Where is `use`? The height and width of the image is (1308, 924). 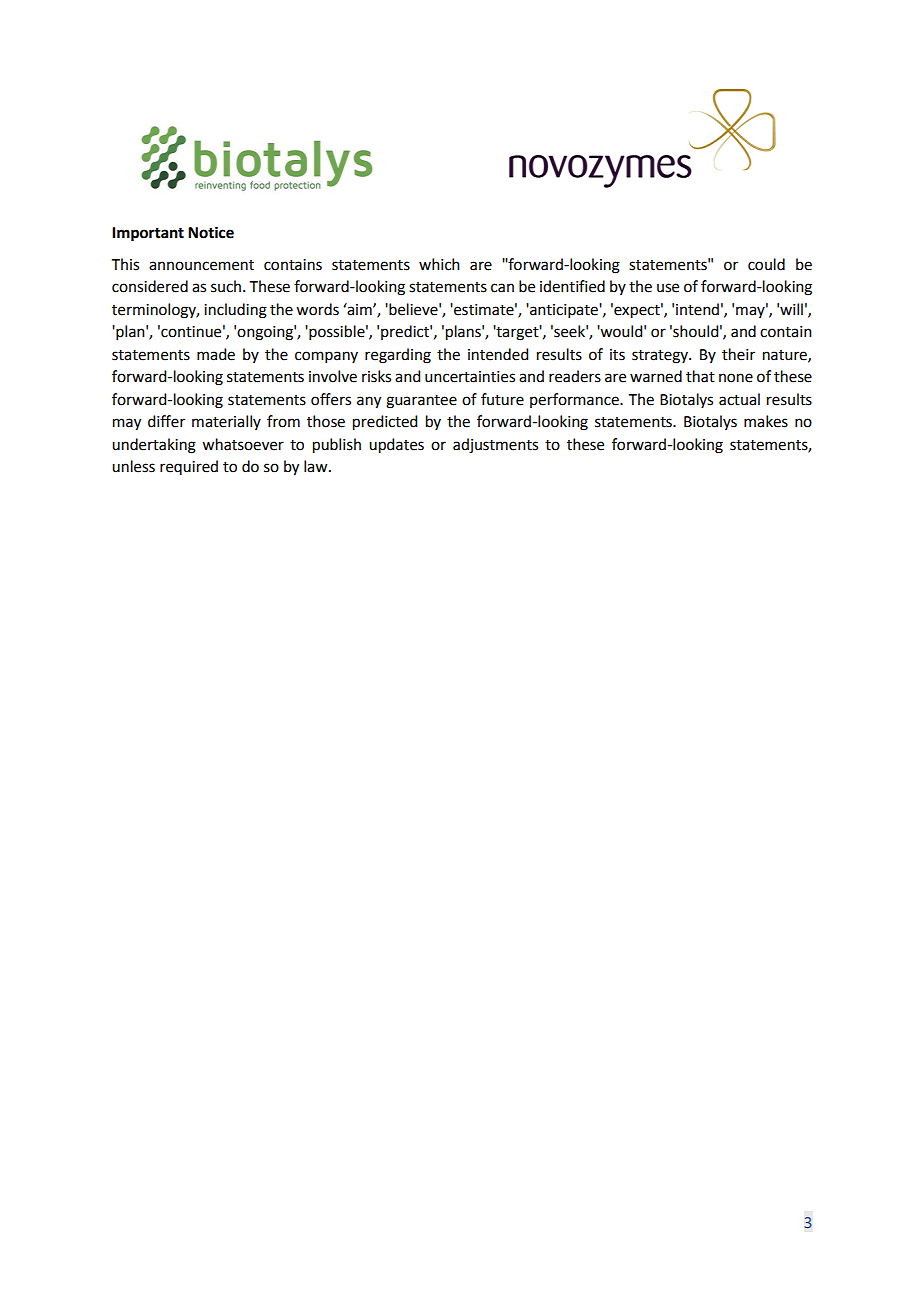 use is located at coordinates (668, 288).
